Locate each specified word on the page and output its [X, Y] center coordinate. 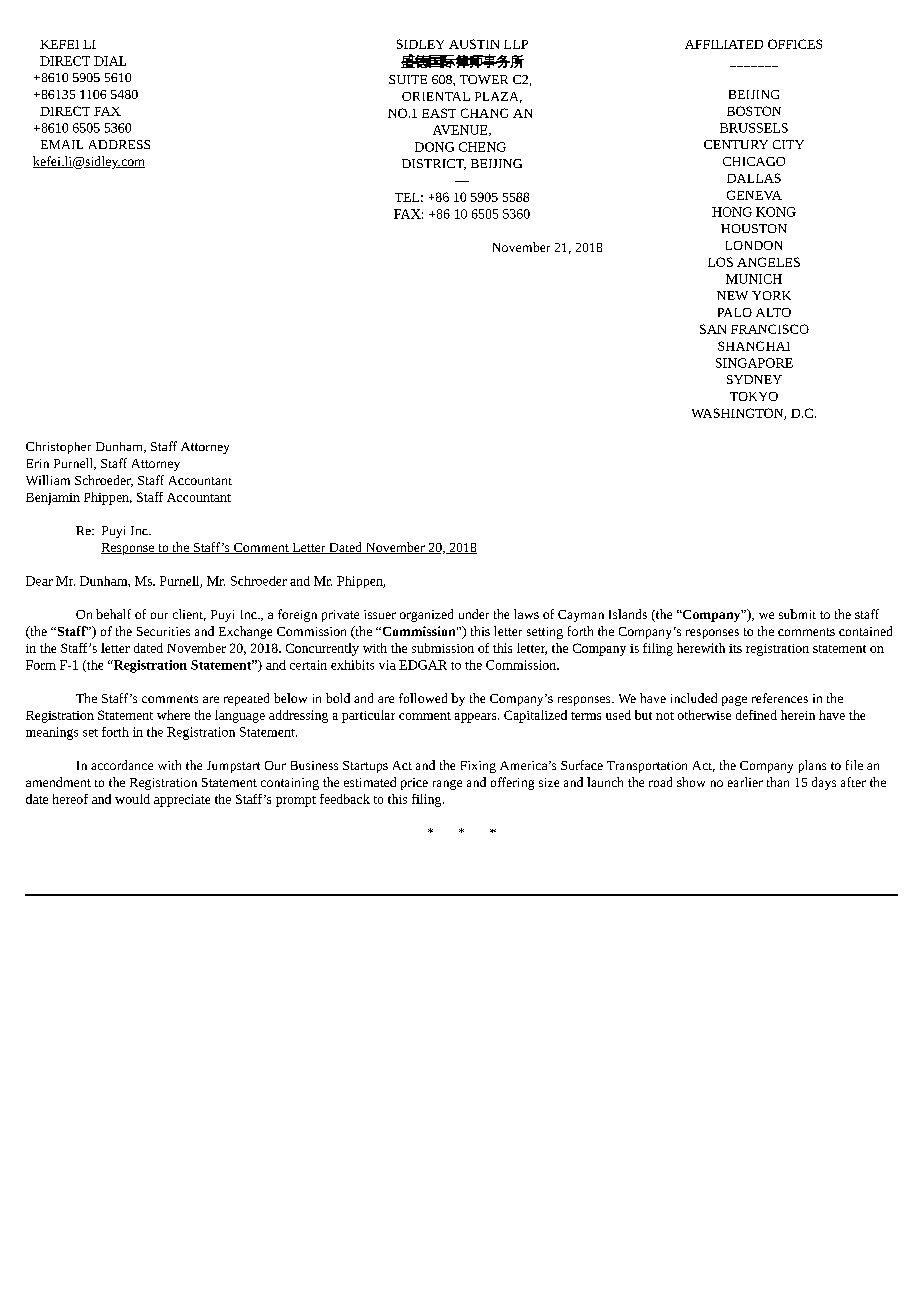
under [474, 614]
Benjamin [53, 499]
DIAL [110, 61]
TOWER [484, 79]
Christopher [58, 448]
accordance [122, 765]
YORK [771, 295]
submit [797, 614]
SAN [713, 329]
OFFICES [795, 44]
